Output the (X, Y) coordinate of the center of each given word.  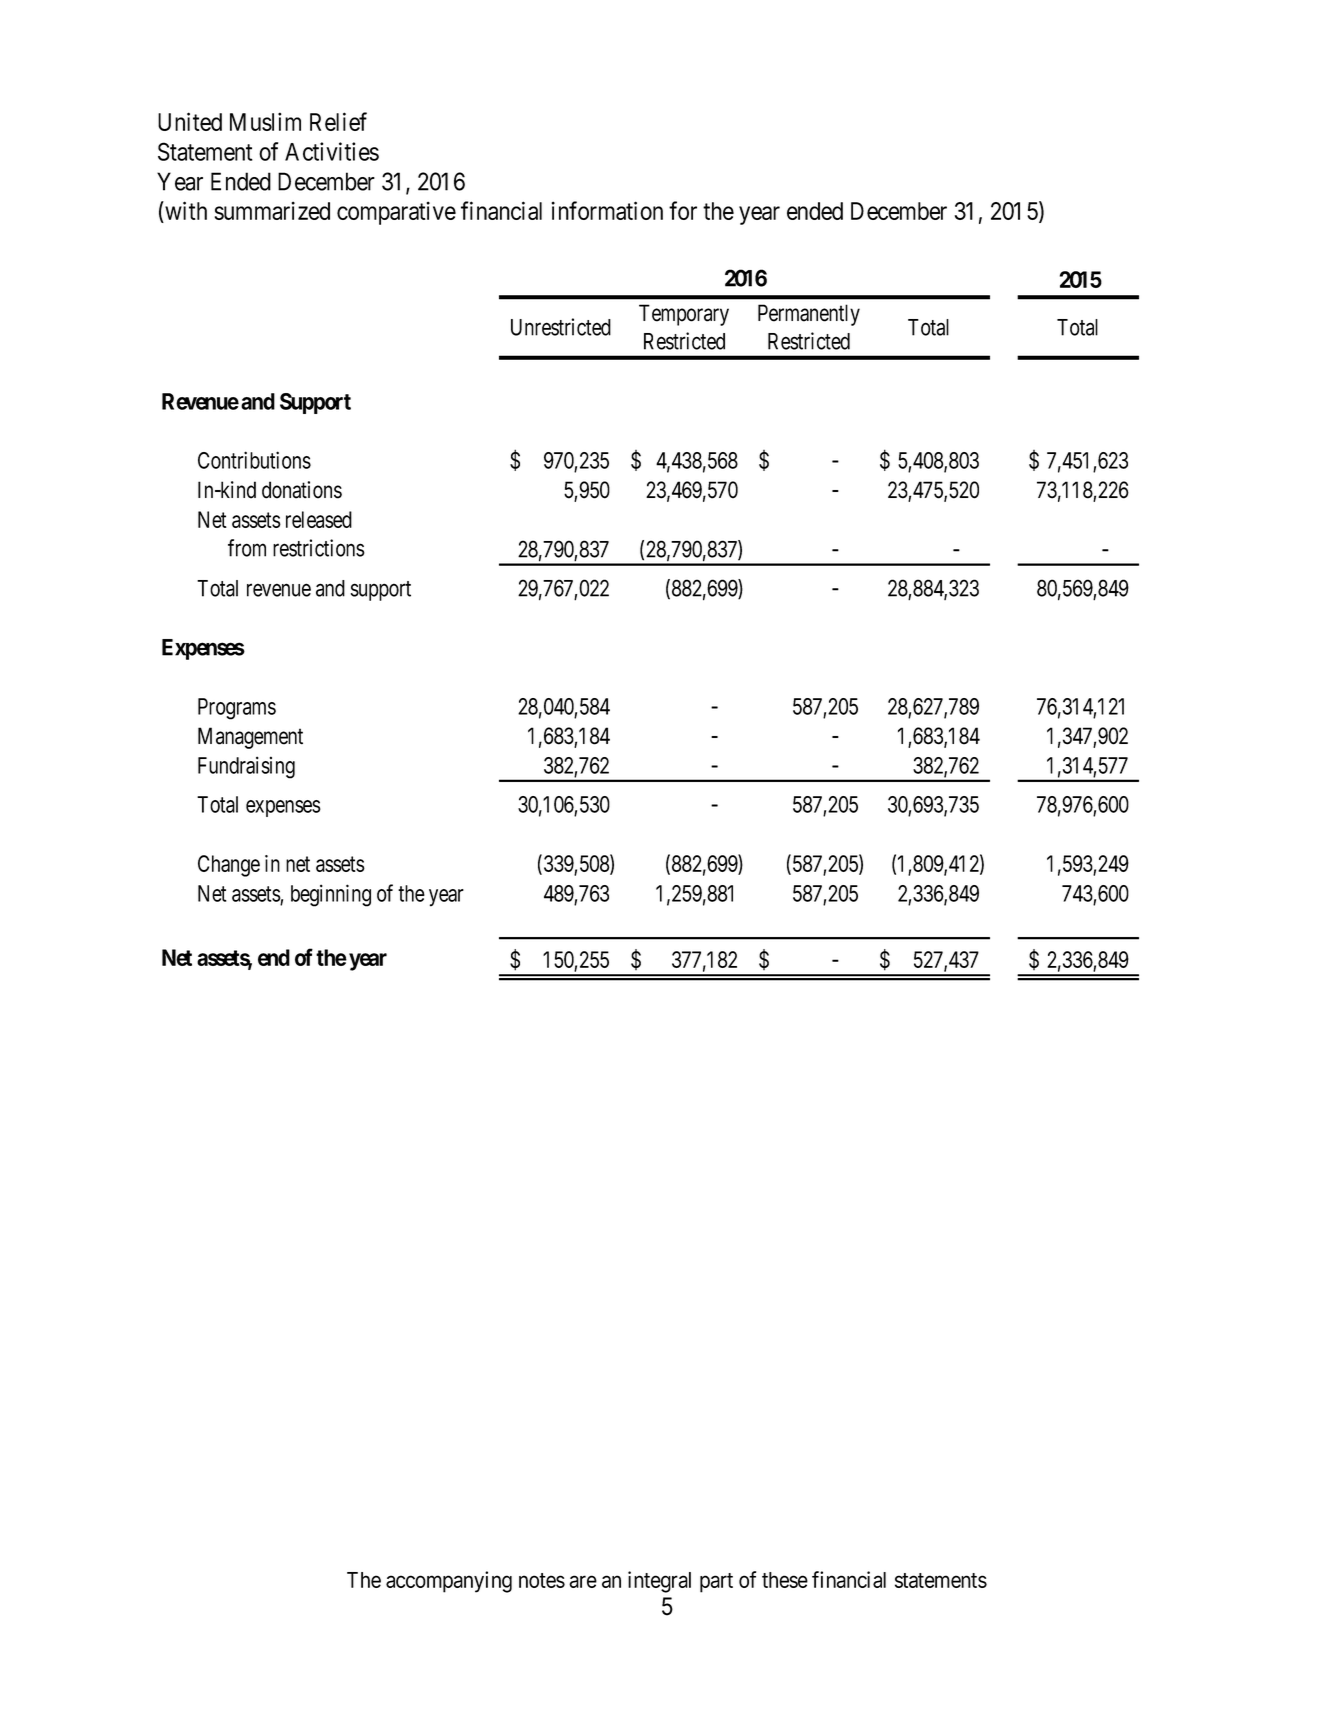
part (716, 1583)
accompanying (449, 1582)
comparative (396, 213)
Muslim (265, 121)
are (583, 1581)
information (607, 210)
